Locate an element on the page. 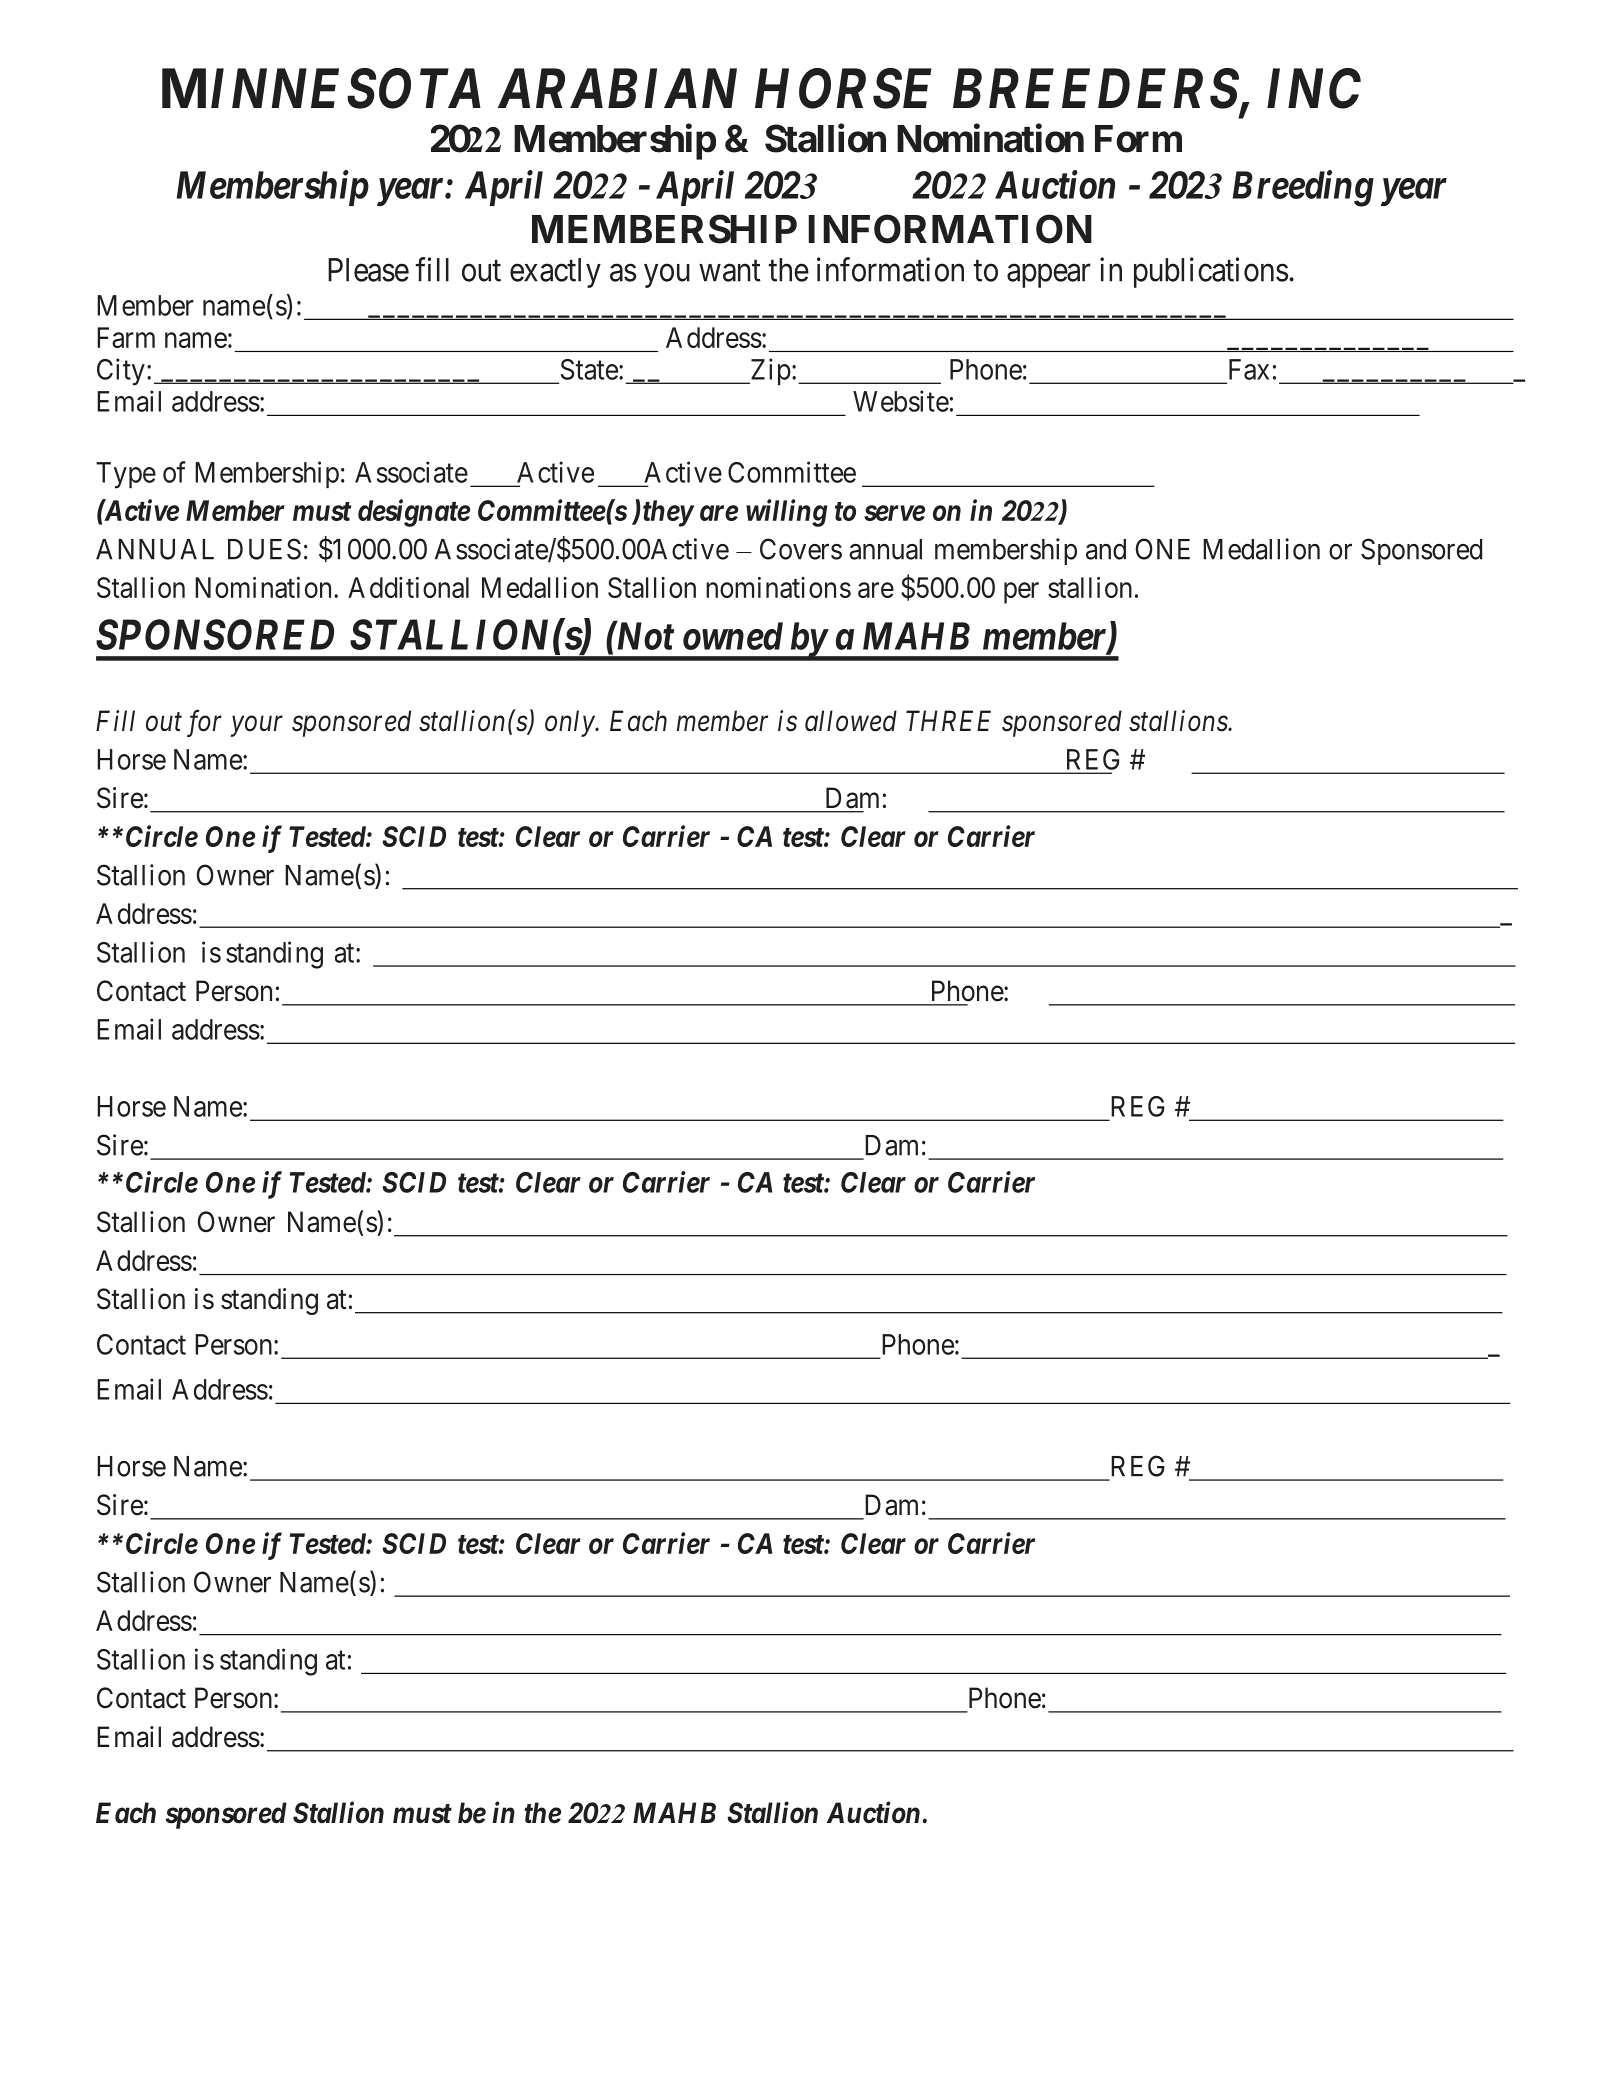  your is located at coordinates (256, 726).
